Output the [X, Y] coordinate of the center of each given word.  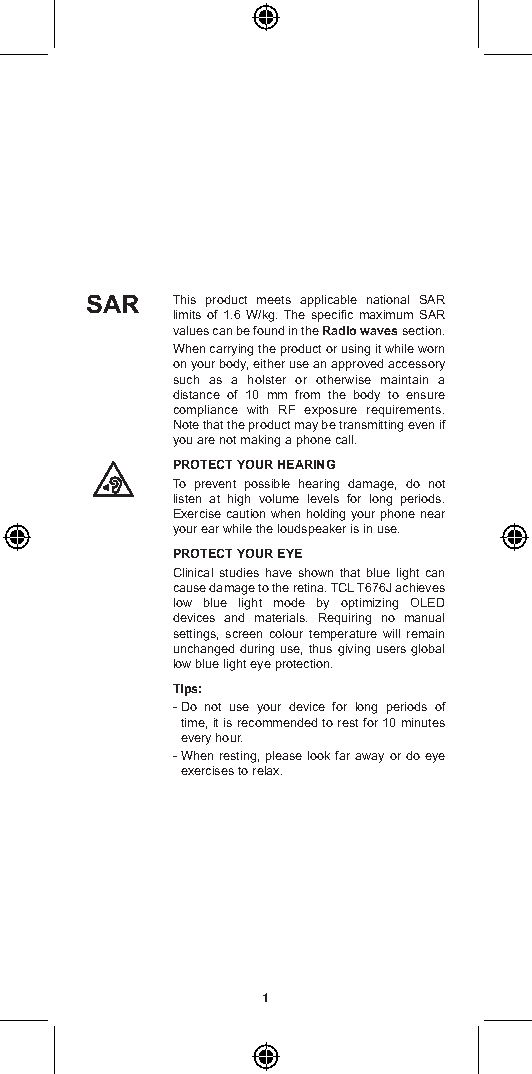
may [306, 427]
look [319, 755]
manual [424, 617]
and [234, 617]
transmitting [371, 426]
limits [187, 314]
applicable [328, 301]
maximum [386, 314]
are [206, 440]
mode [289, 602]
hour [229, 737]
